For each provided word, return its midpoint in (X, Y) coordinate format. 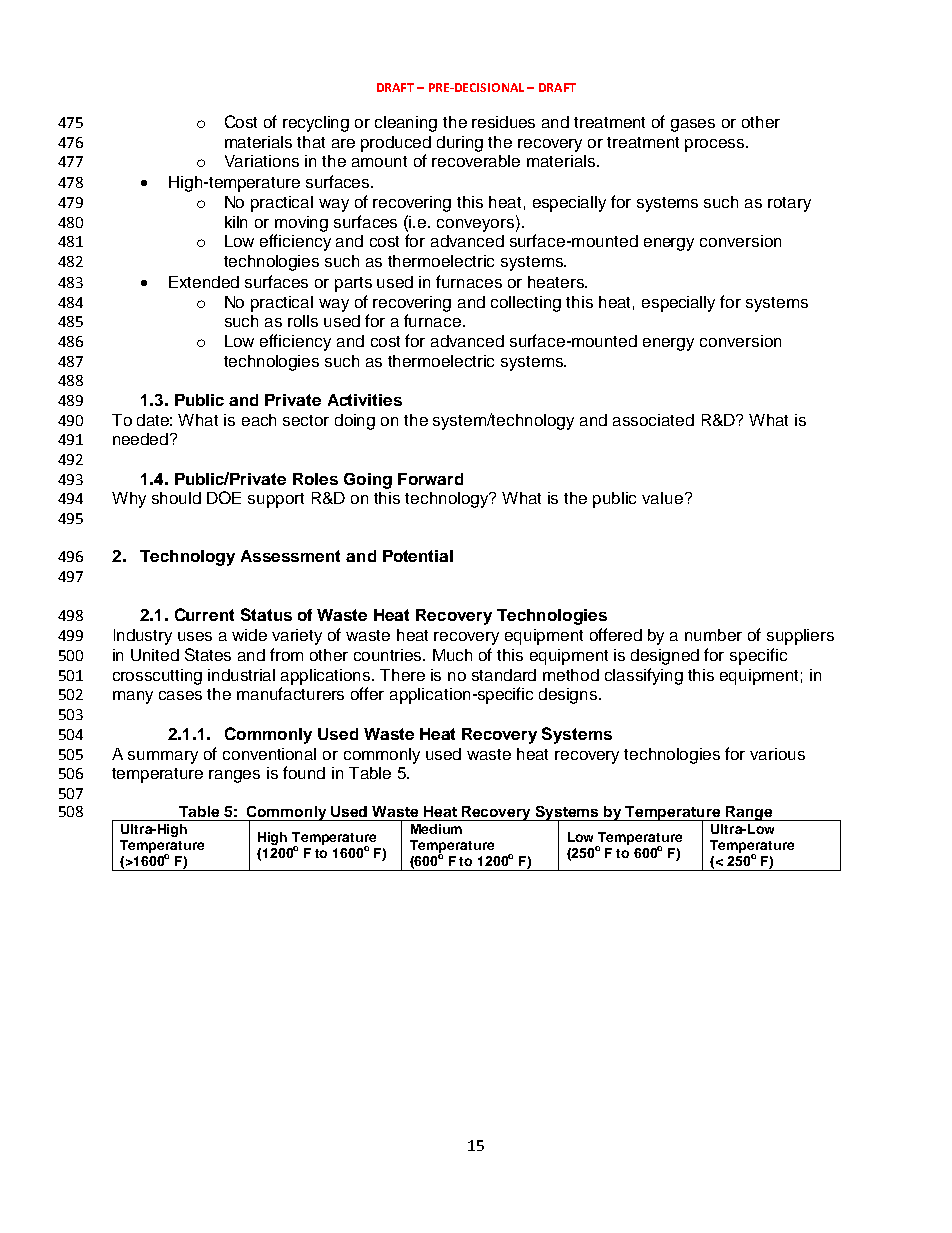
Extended (204, 282)
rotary (789, 204)
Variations (262, 161)
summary (163, 757)
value (662, 498)
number (713, 635)
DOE (224, 497)
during (460, 144)
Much (452, 655)
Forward (430, 479)
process (716, 145)
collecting (526, 304)
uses (195, 636)
